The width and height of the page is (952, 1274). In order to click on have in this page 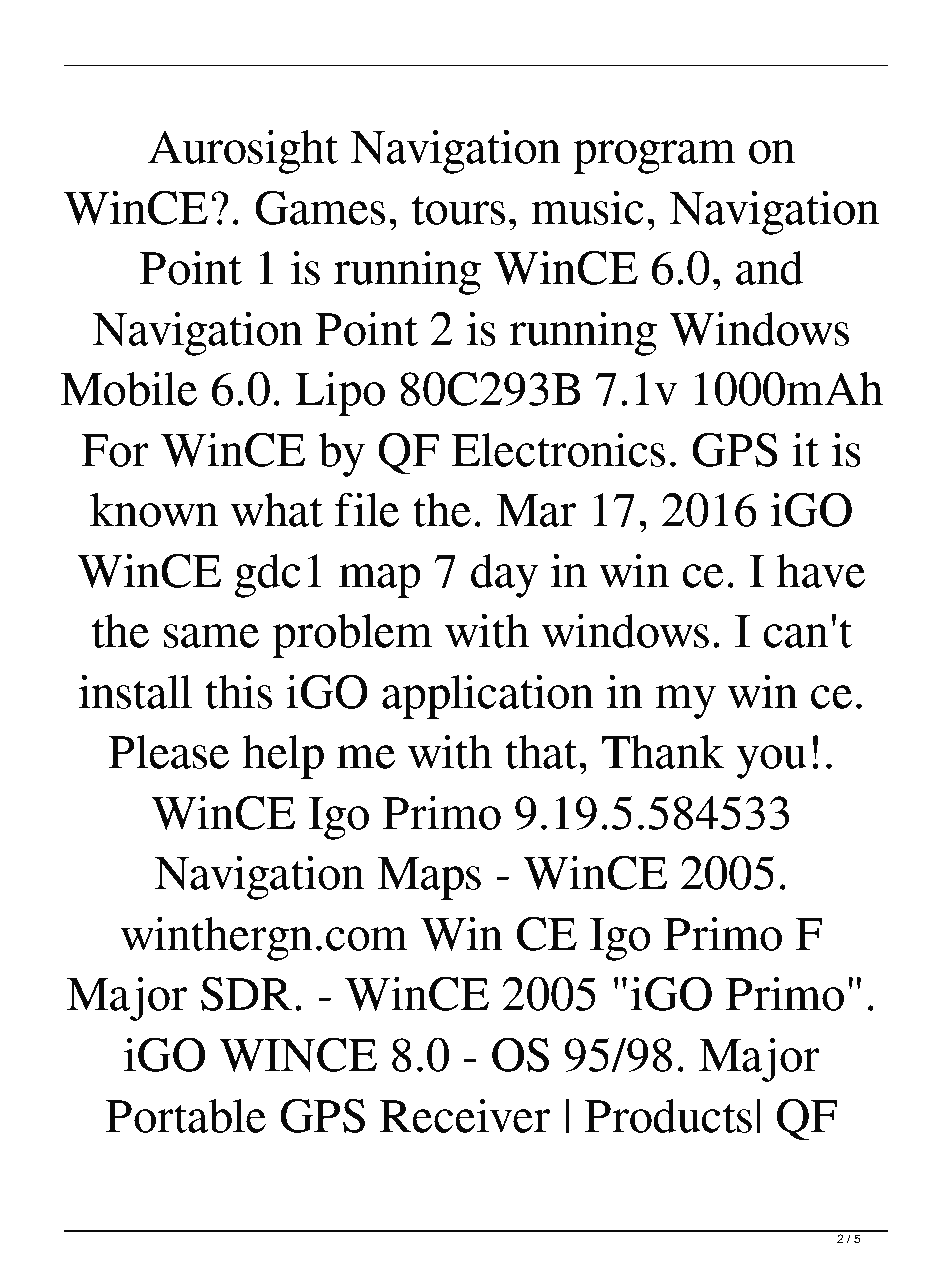, I will do `click(821, 571)`.
